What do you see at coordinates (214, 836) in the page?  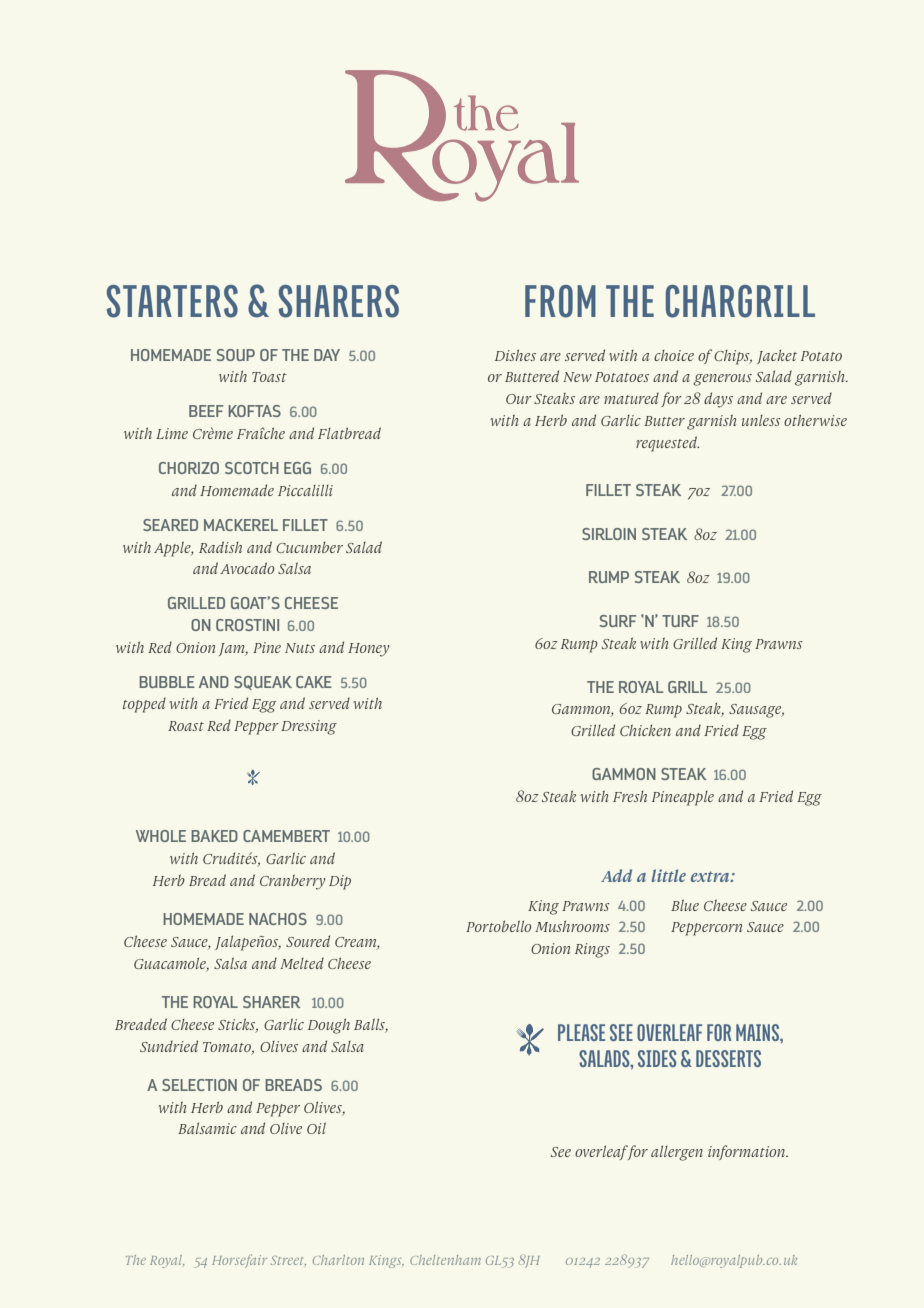 I see `BAKED` at bounding box center [214, 836].
